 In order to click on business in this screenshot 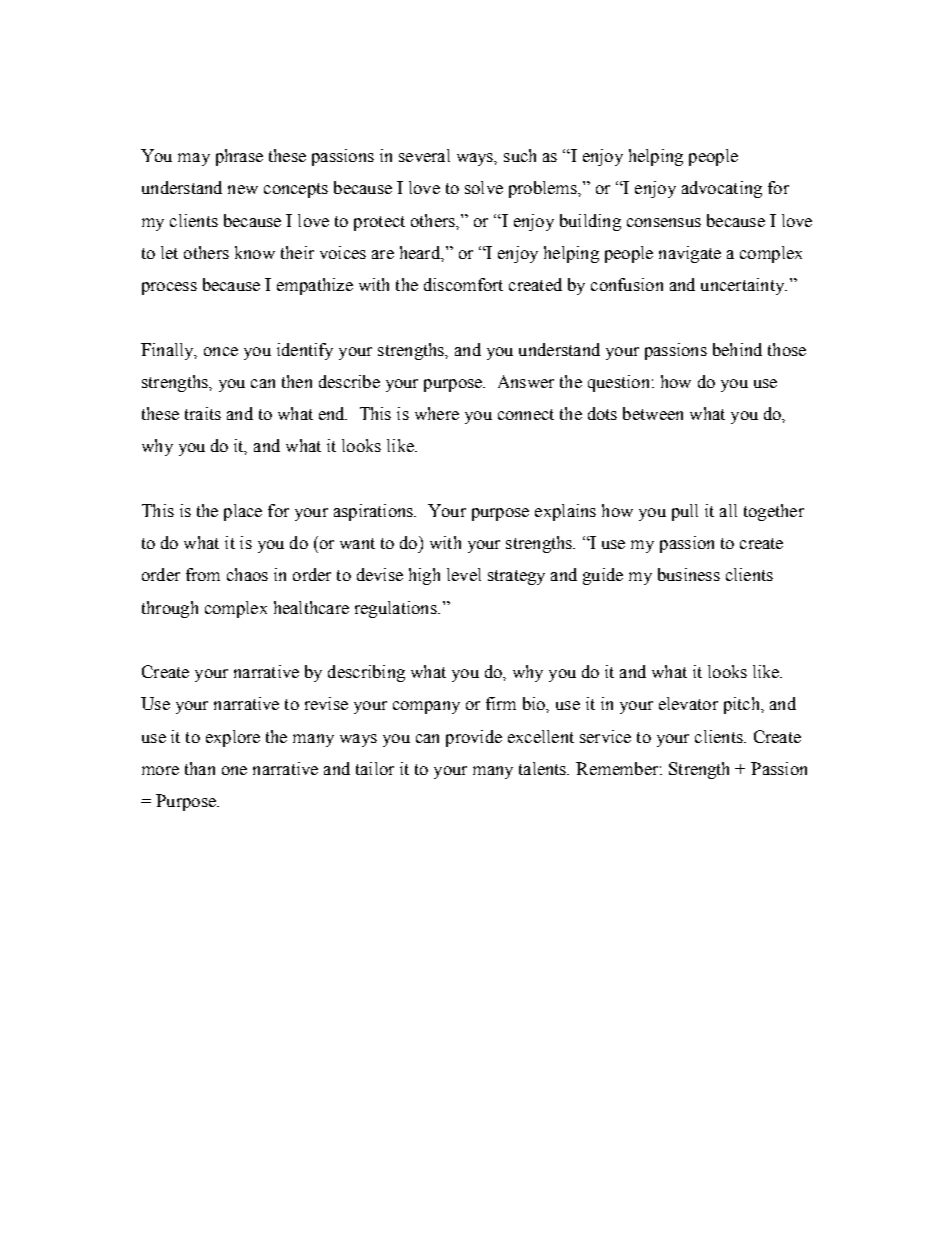, I will do `click(689, 574)`.
